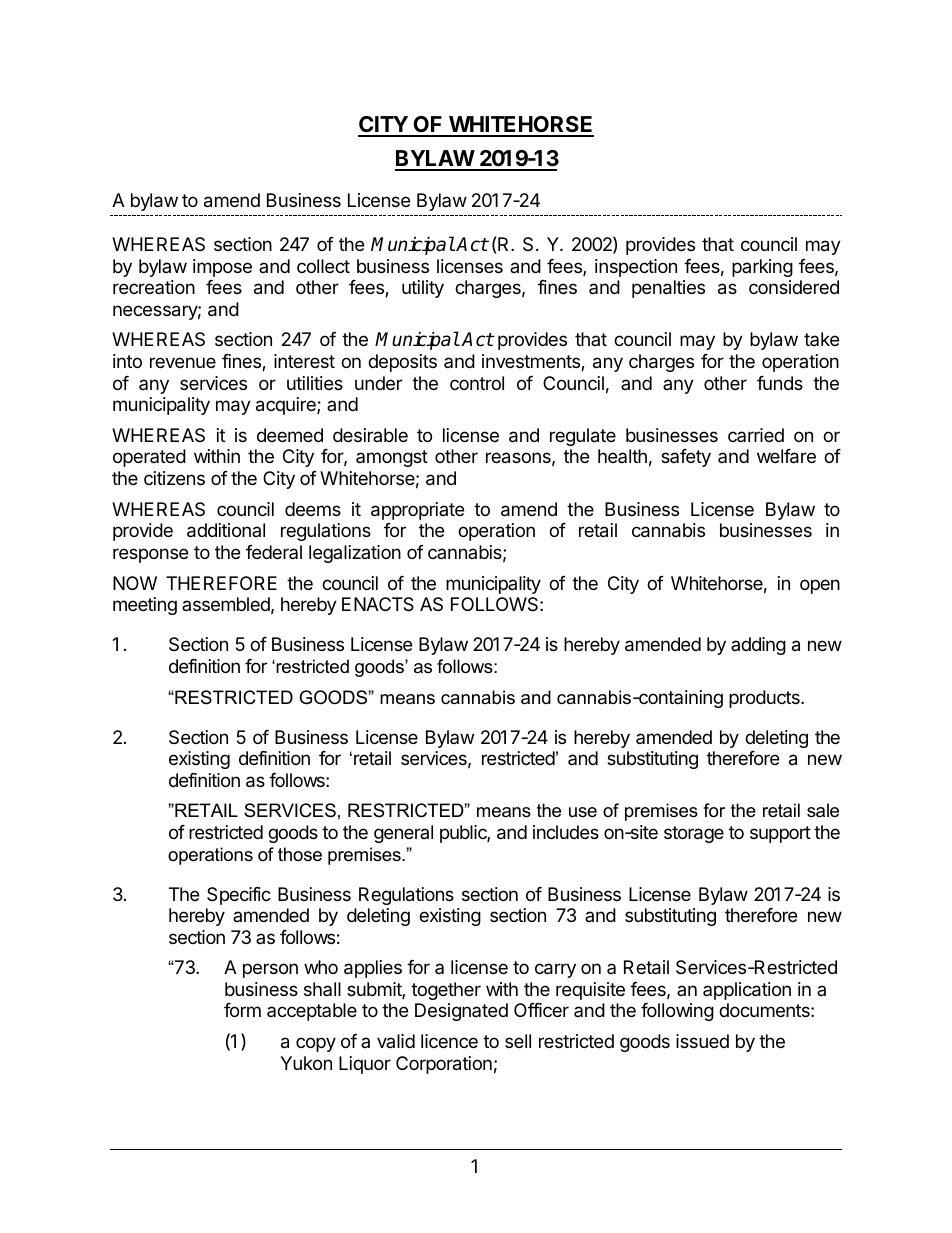 The image size is (952, 1233). I want to click on additional, so click(226, 530).
